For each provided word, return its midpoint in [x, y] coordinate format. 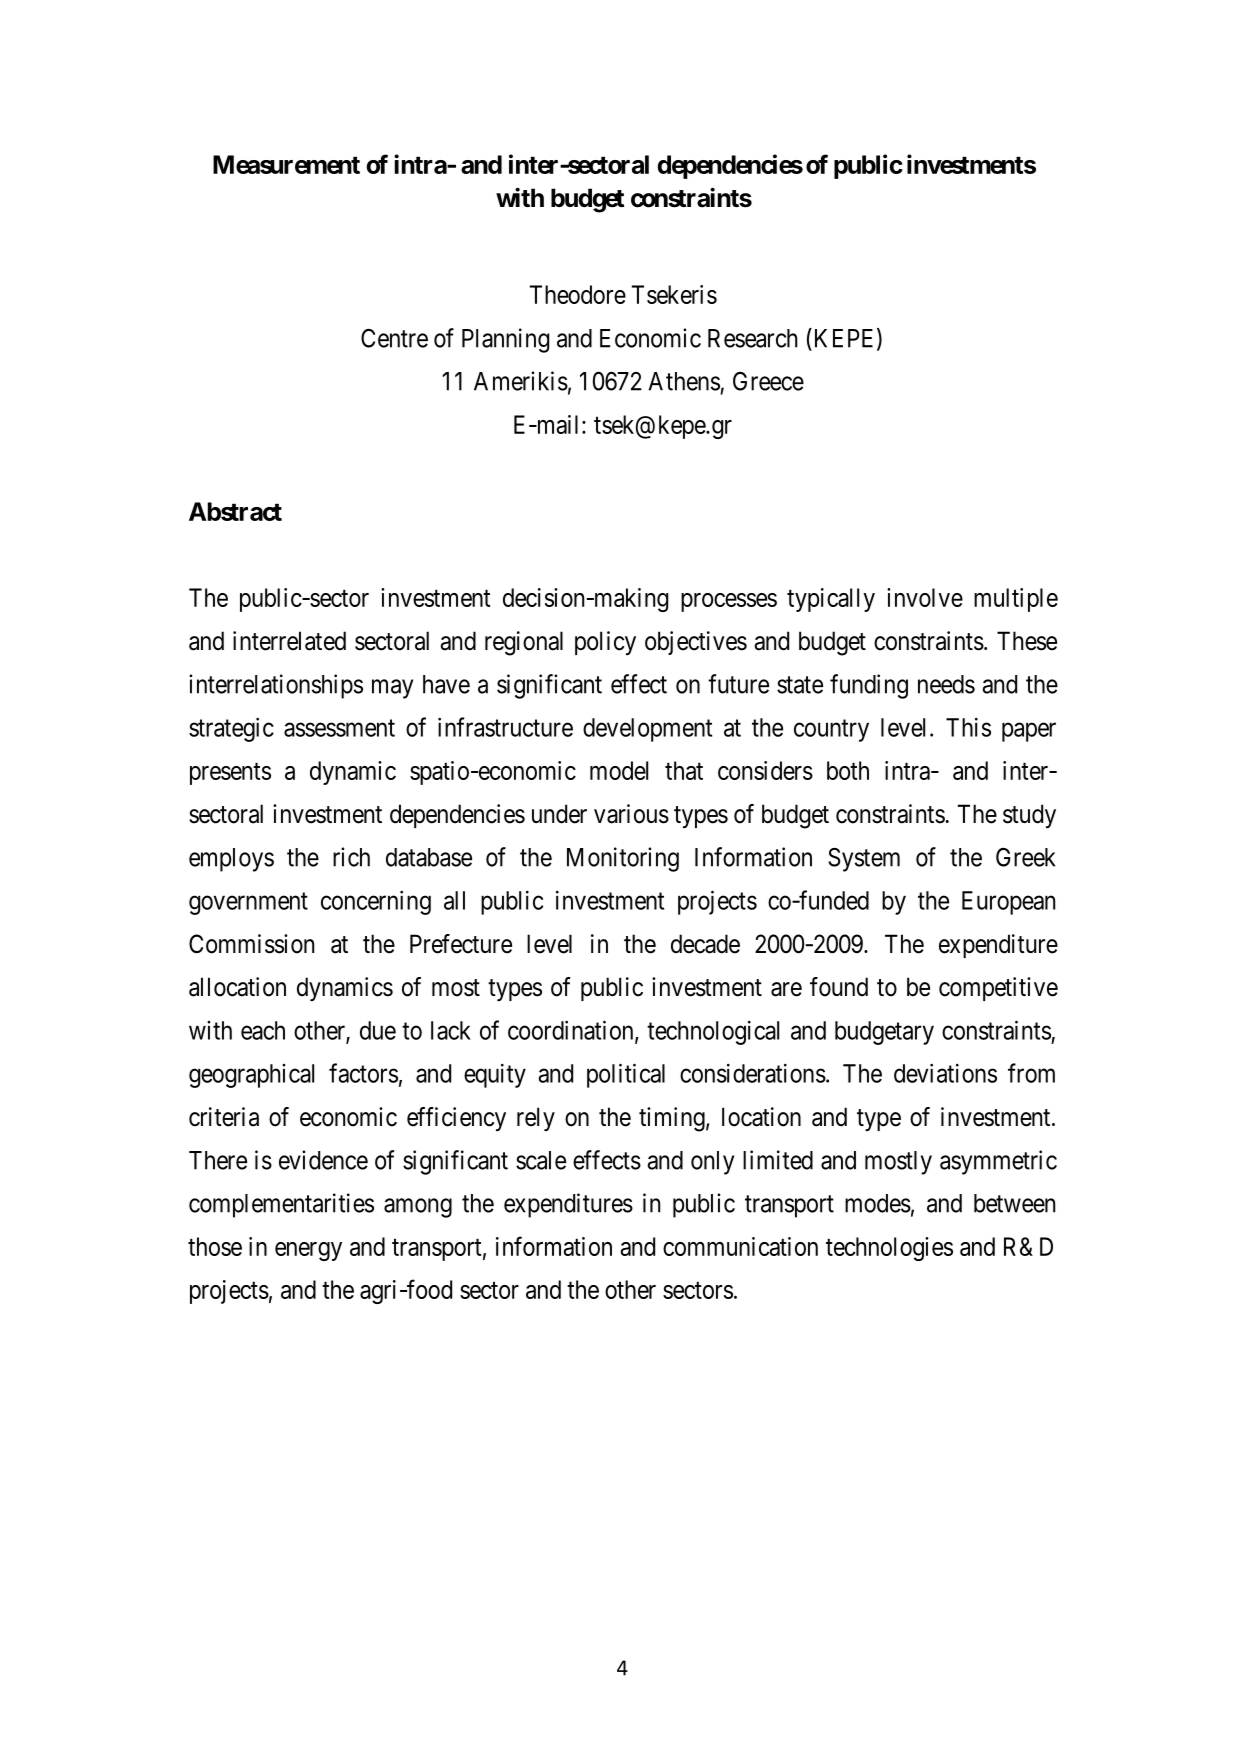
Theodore [578, 294]
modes [878, 1203]
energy [308, 1251]
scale [541, 1160]
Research [753, 338]
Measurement [286, 164]
